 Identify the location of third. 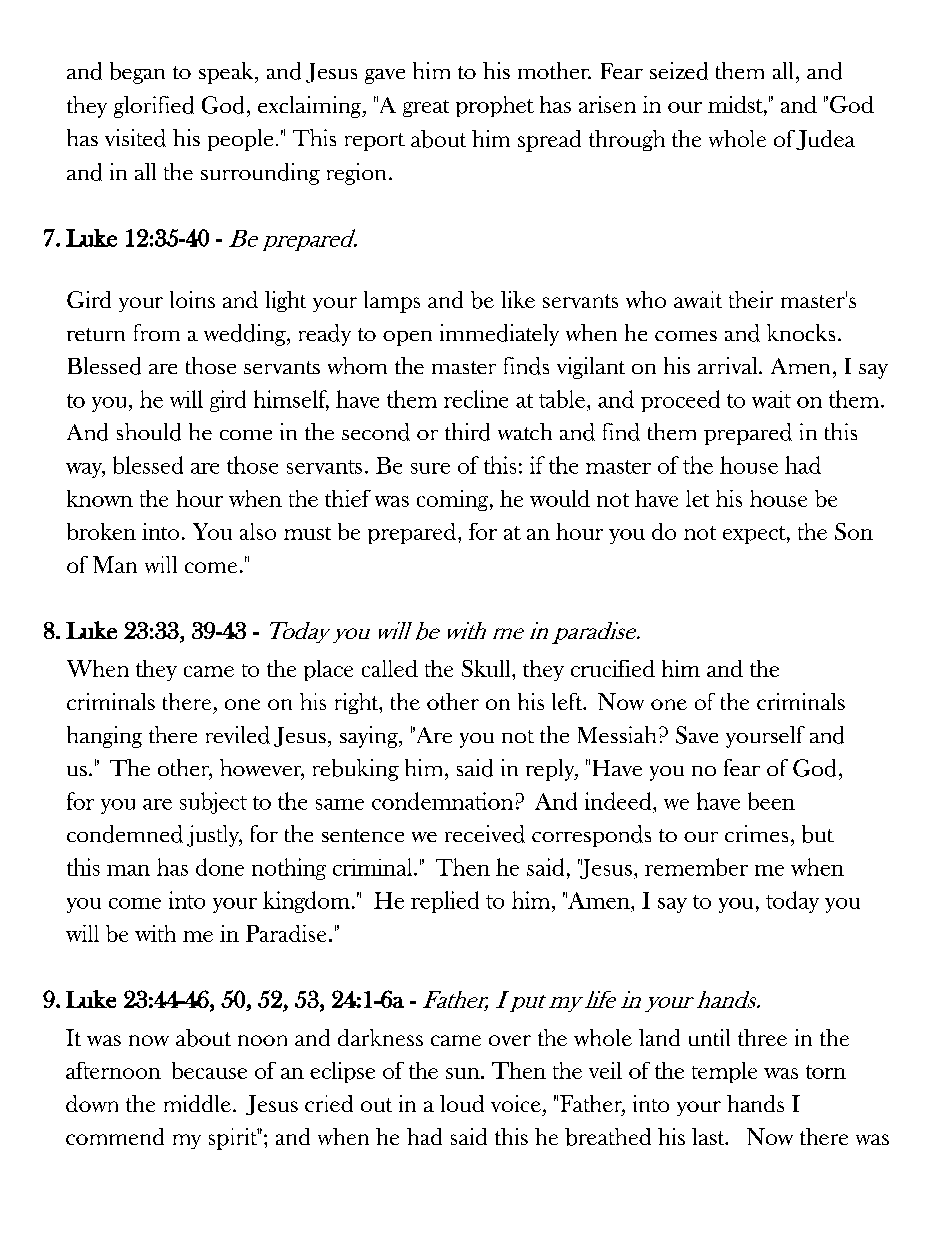
(467, 432).
